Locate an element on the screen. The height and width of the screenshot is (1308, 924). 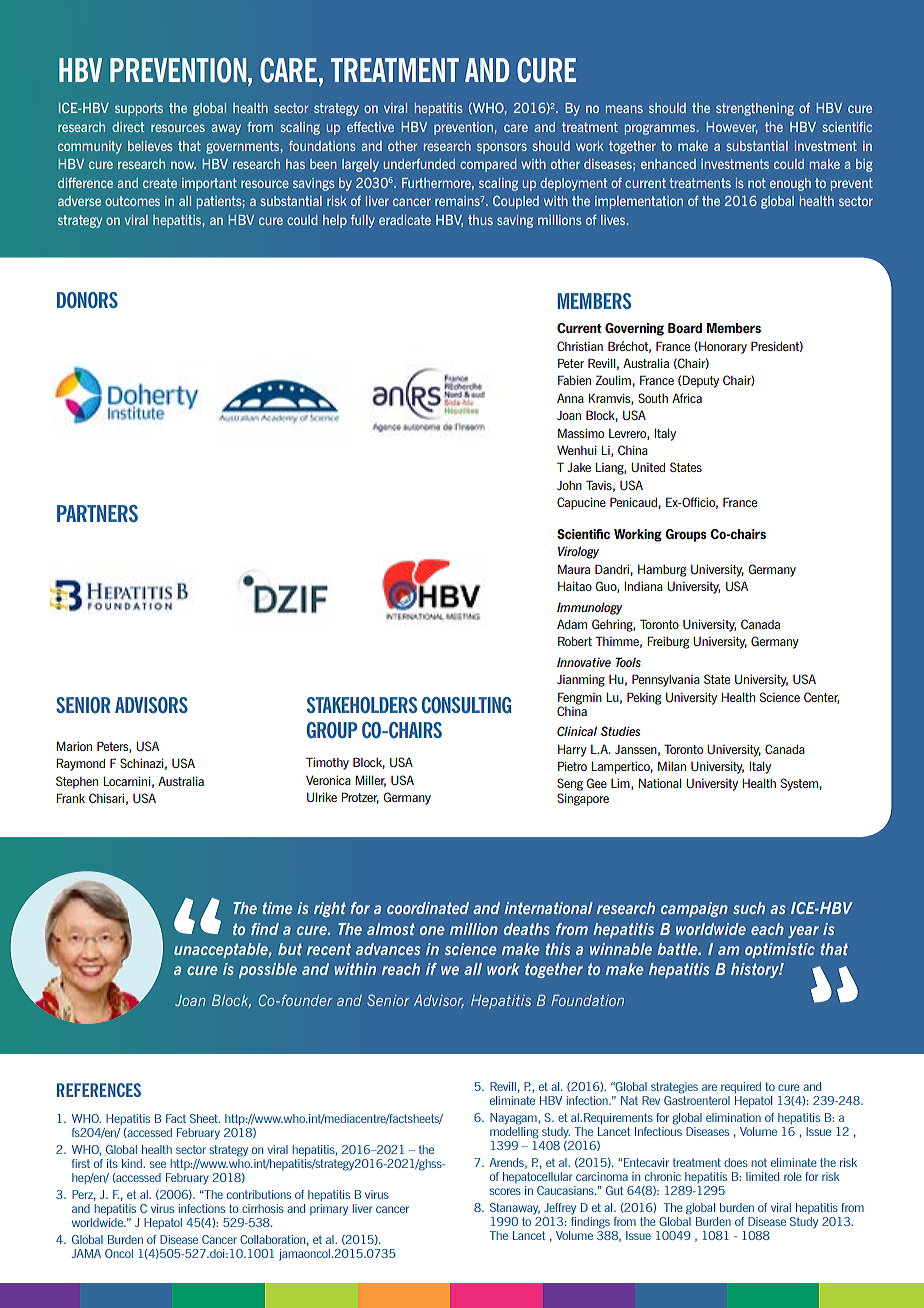
scores is located at coordinates (505, 1191).
